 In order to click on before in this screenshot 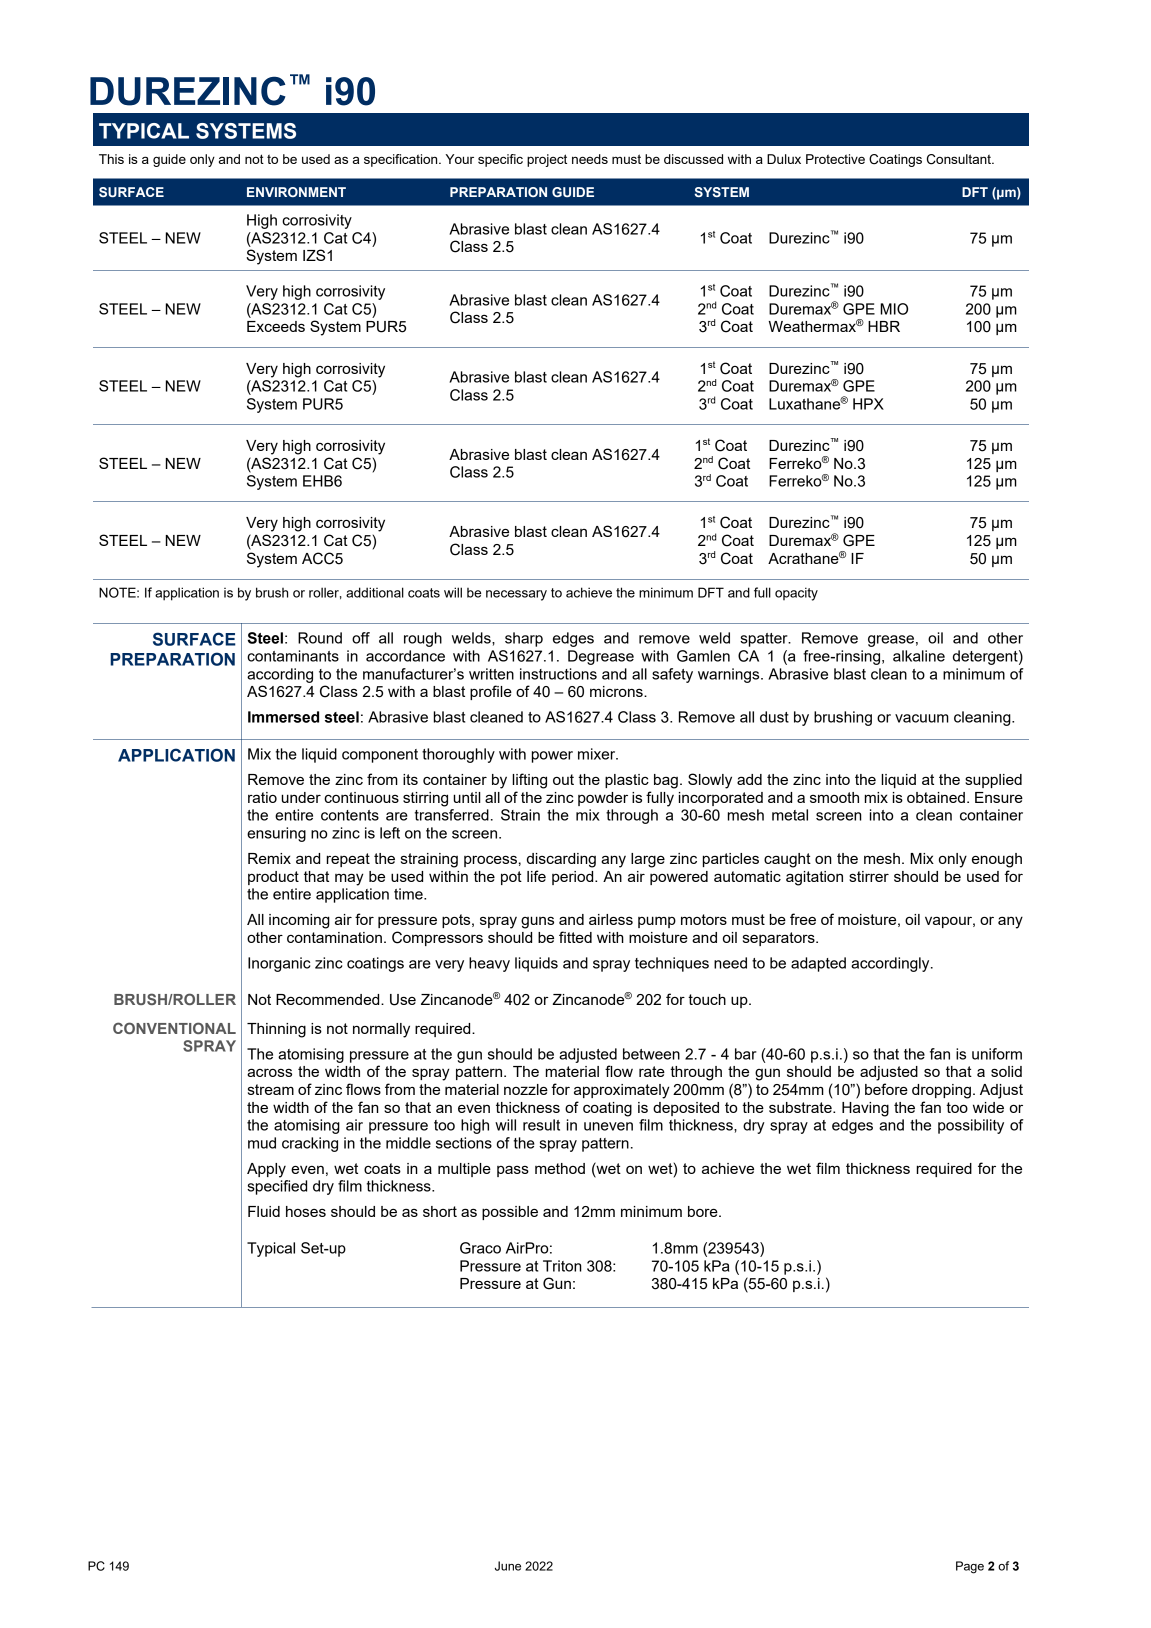, I will do `click(886, 1089)`.
